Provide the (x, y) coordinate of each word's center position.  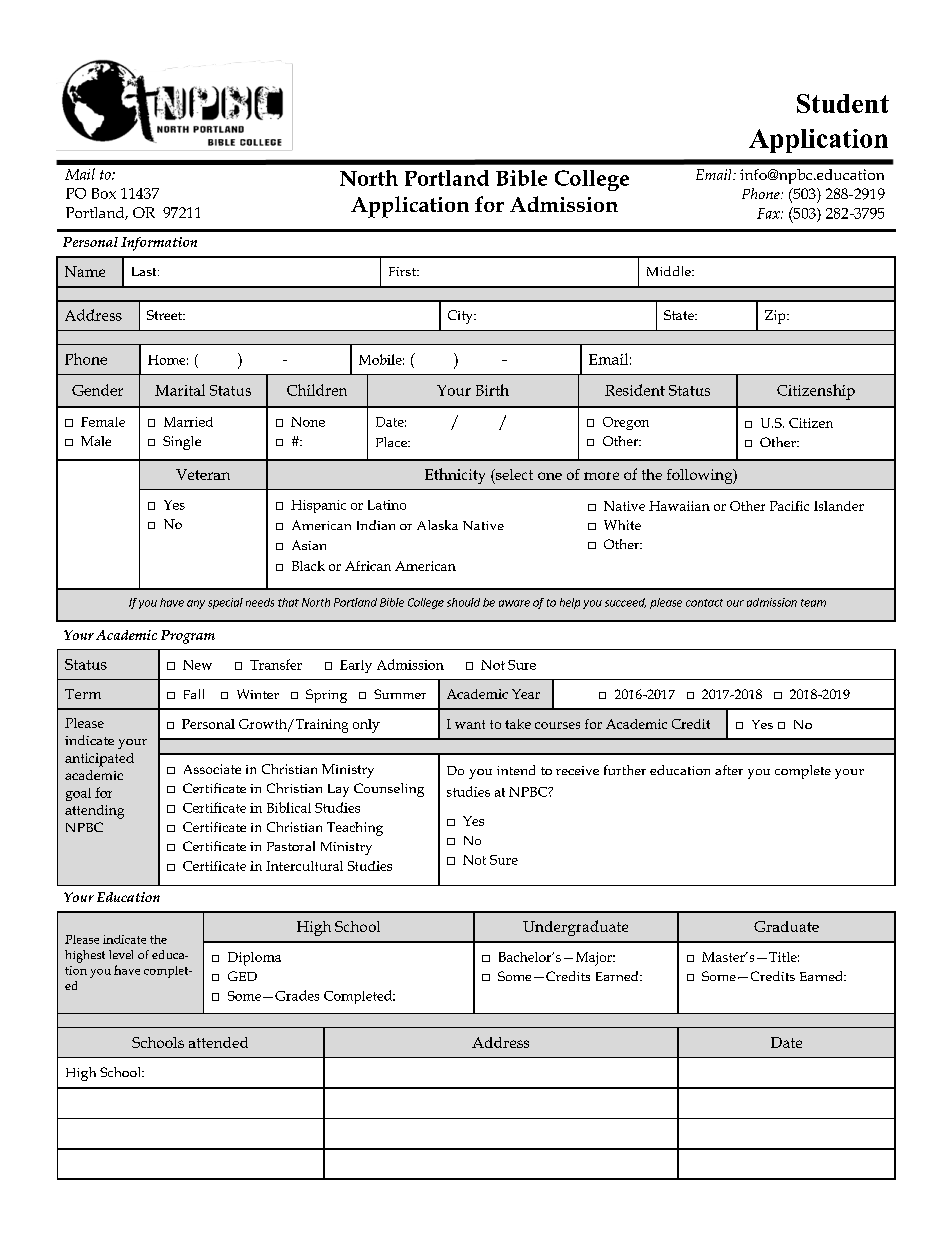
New (197, 665)
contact (704, 603)
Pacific (789, 506)
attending (94, 812)
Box (104, 193)
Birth (492, 390)
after (729, 770)
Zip (776, 317)
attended (218, 1042)
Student (843, 103)
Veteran (203, 474)
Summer (400, 694)
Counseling (389, 790)
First (403, 271)
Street (165, 315)
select (513, 475)
